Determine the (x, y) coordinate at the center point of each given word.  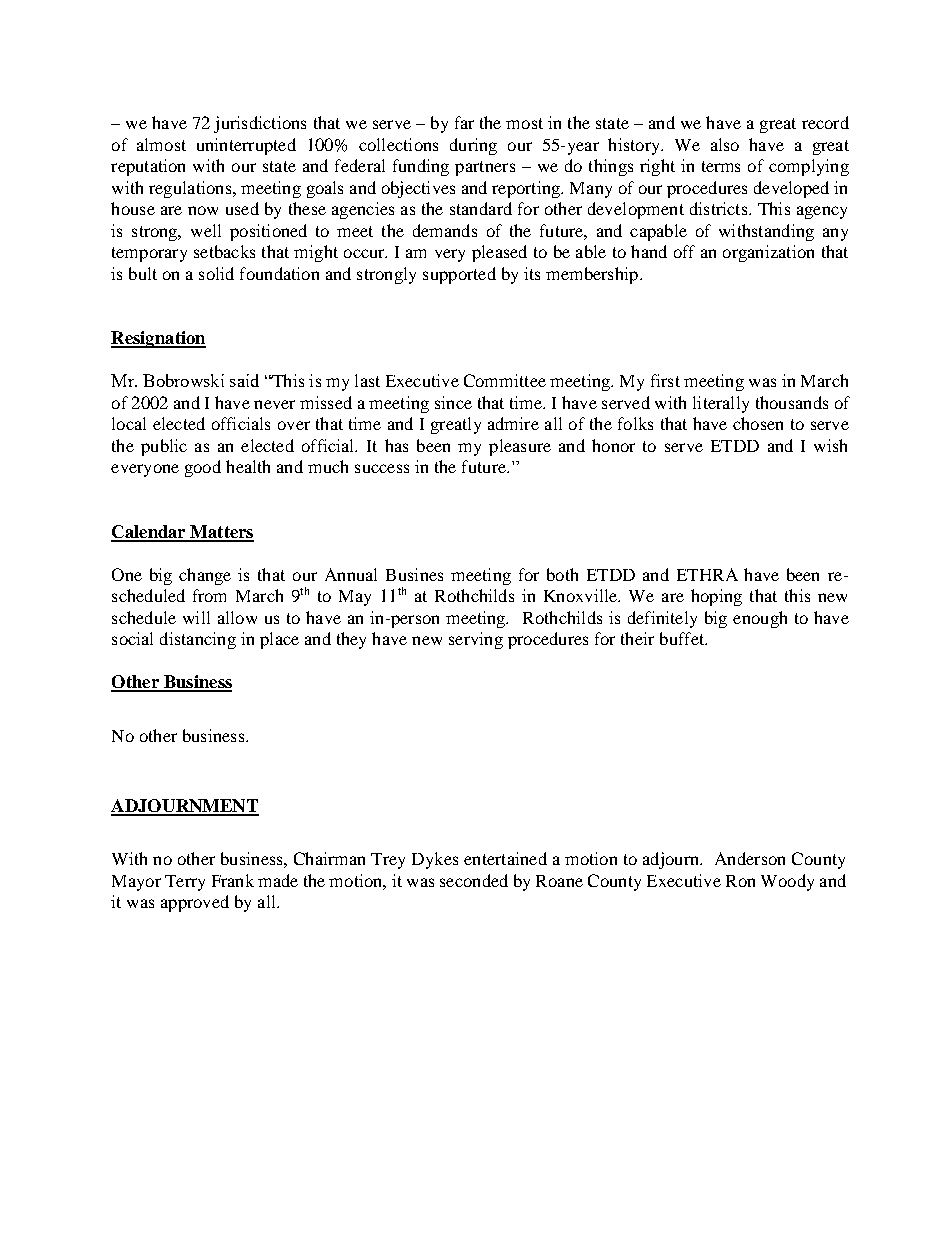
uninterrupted (246, 146)
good (203, 468)
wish (830, 445)
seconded (474, 880)
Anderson (750, 858)
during (473, 146)
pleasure (520, 447)
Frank (233, 880)
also (725, 144)
